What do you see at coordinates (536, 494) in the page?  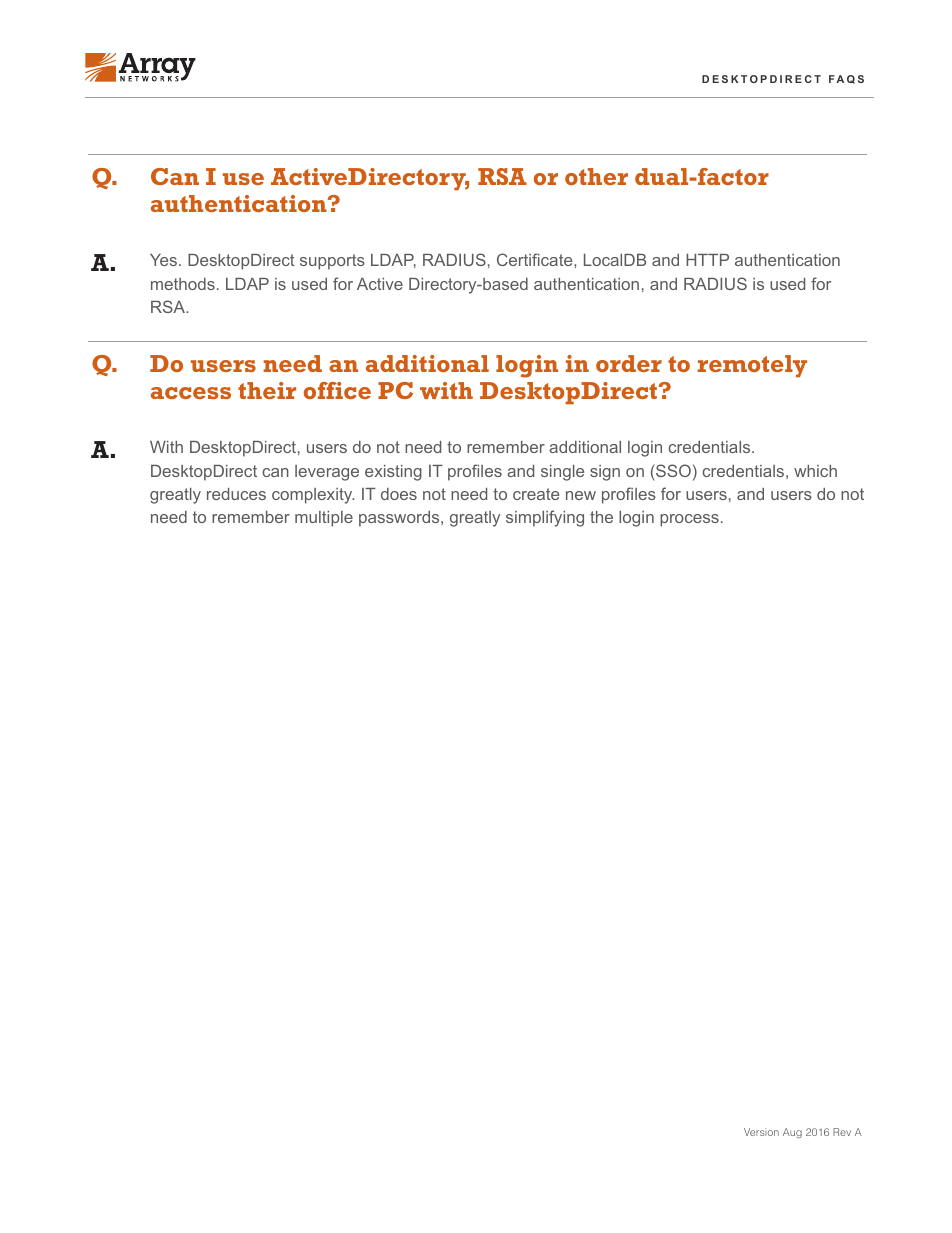 I see `create` at bounding box center [536, 494].
